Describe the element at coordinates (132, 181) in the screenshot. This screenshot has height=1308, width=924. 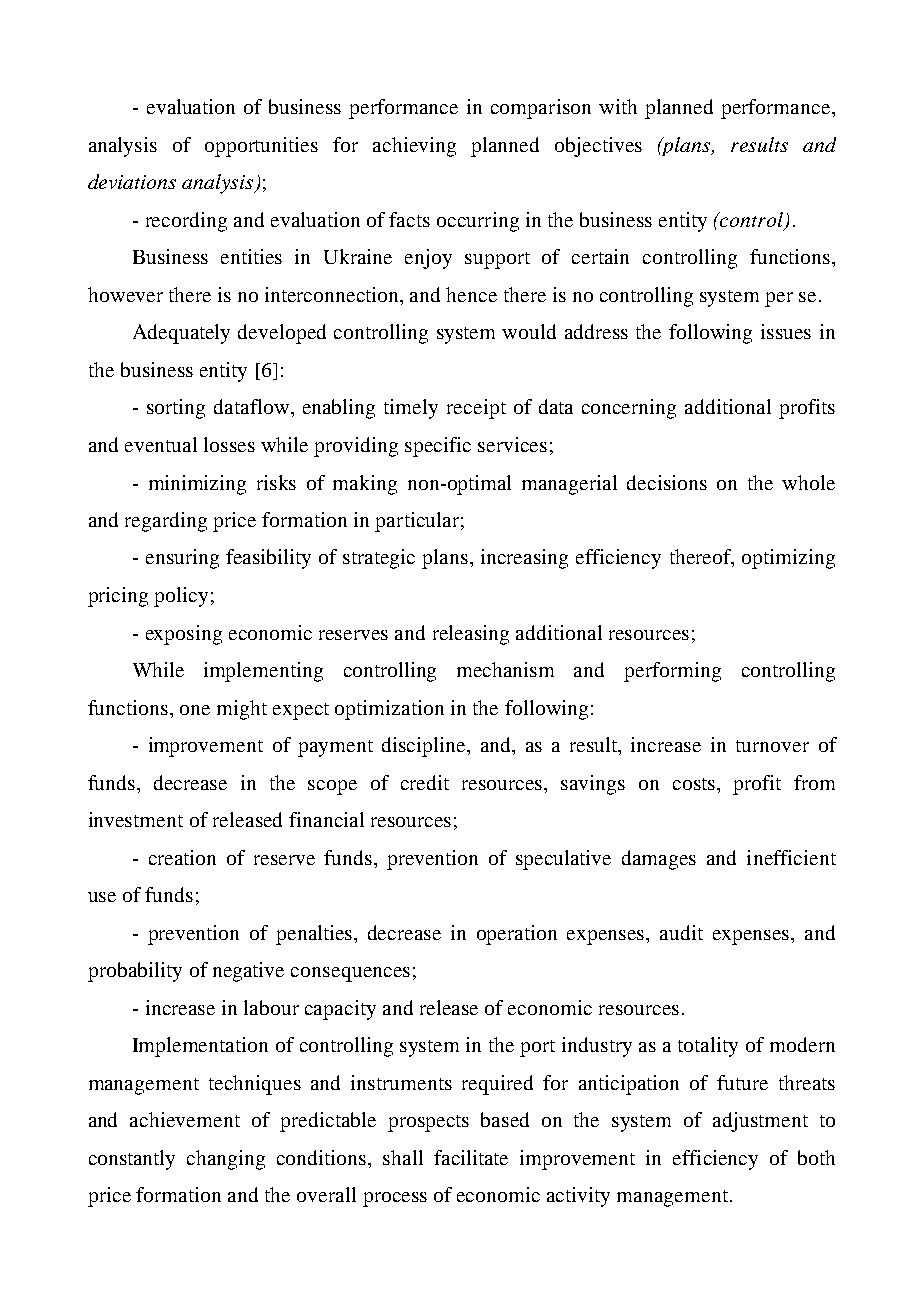
I see `deviations` at that location.
